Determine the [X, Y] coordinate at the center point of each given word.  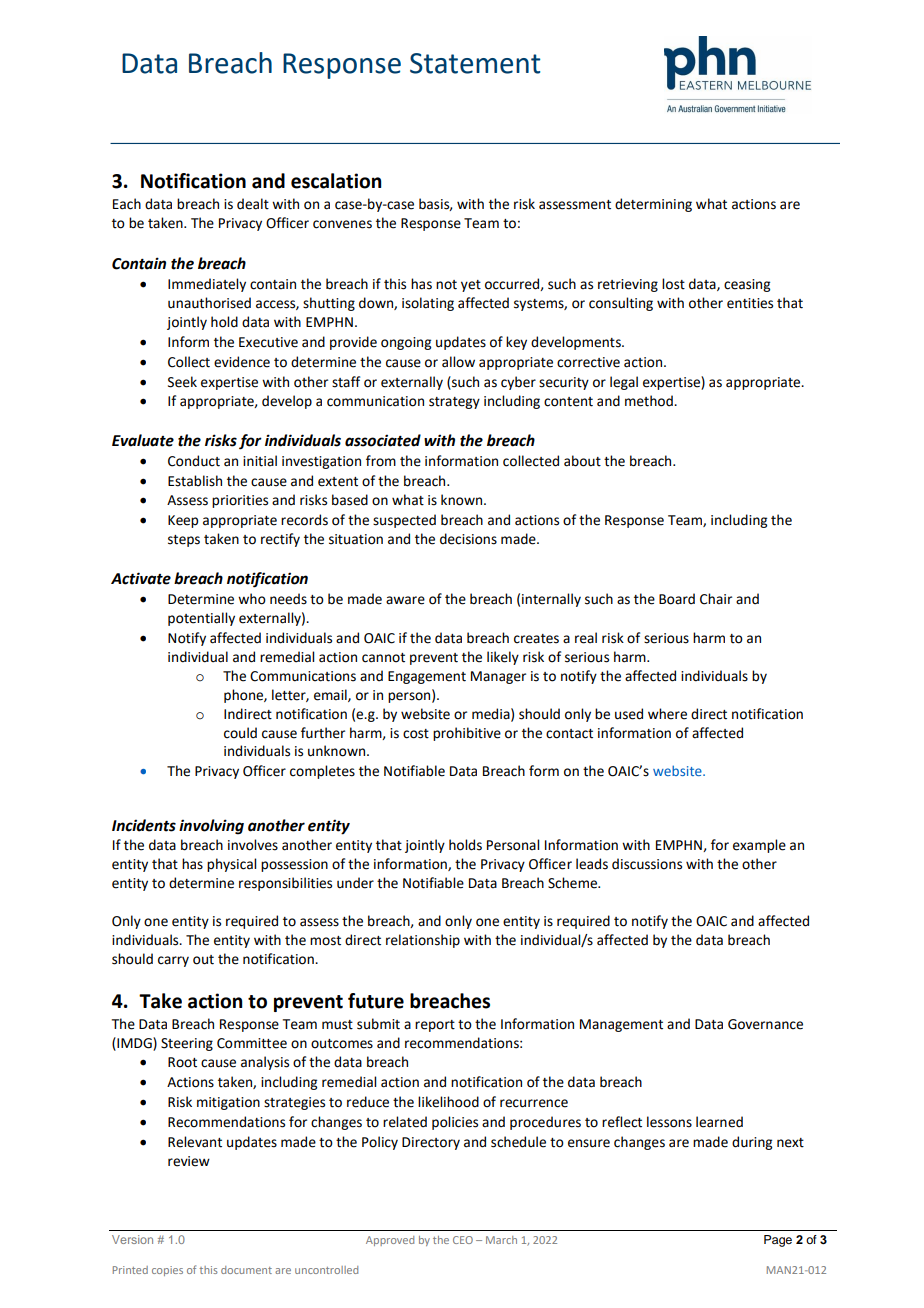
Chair [716, 599]
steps [184, 541]
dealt [253, 204]
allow [458, 362]
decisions [468, 539]
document [246, 1270]
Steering [187, 1044]
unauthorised [209, 303]
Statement [475, 63]
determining [653, 205]
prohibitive [467, 734]
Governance [765, 1024]
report [435, 1026]
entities [750, 303]
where [667, 714]
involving [211, 827]
